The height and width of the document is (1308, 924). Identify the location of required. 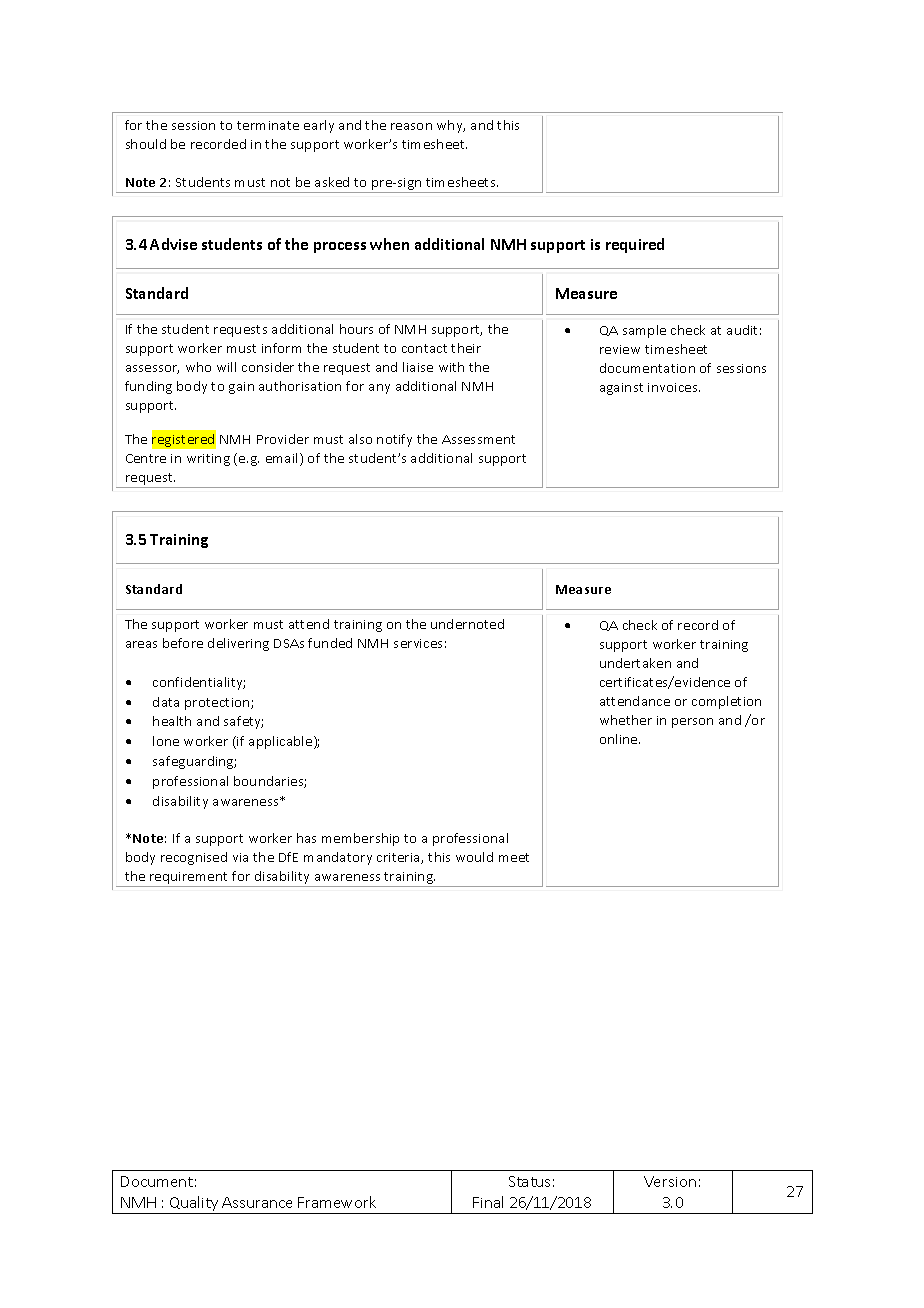
(635, 245).
